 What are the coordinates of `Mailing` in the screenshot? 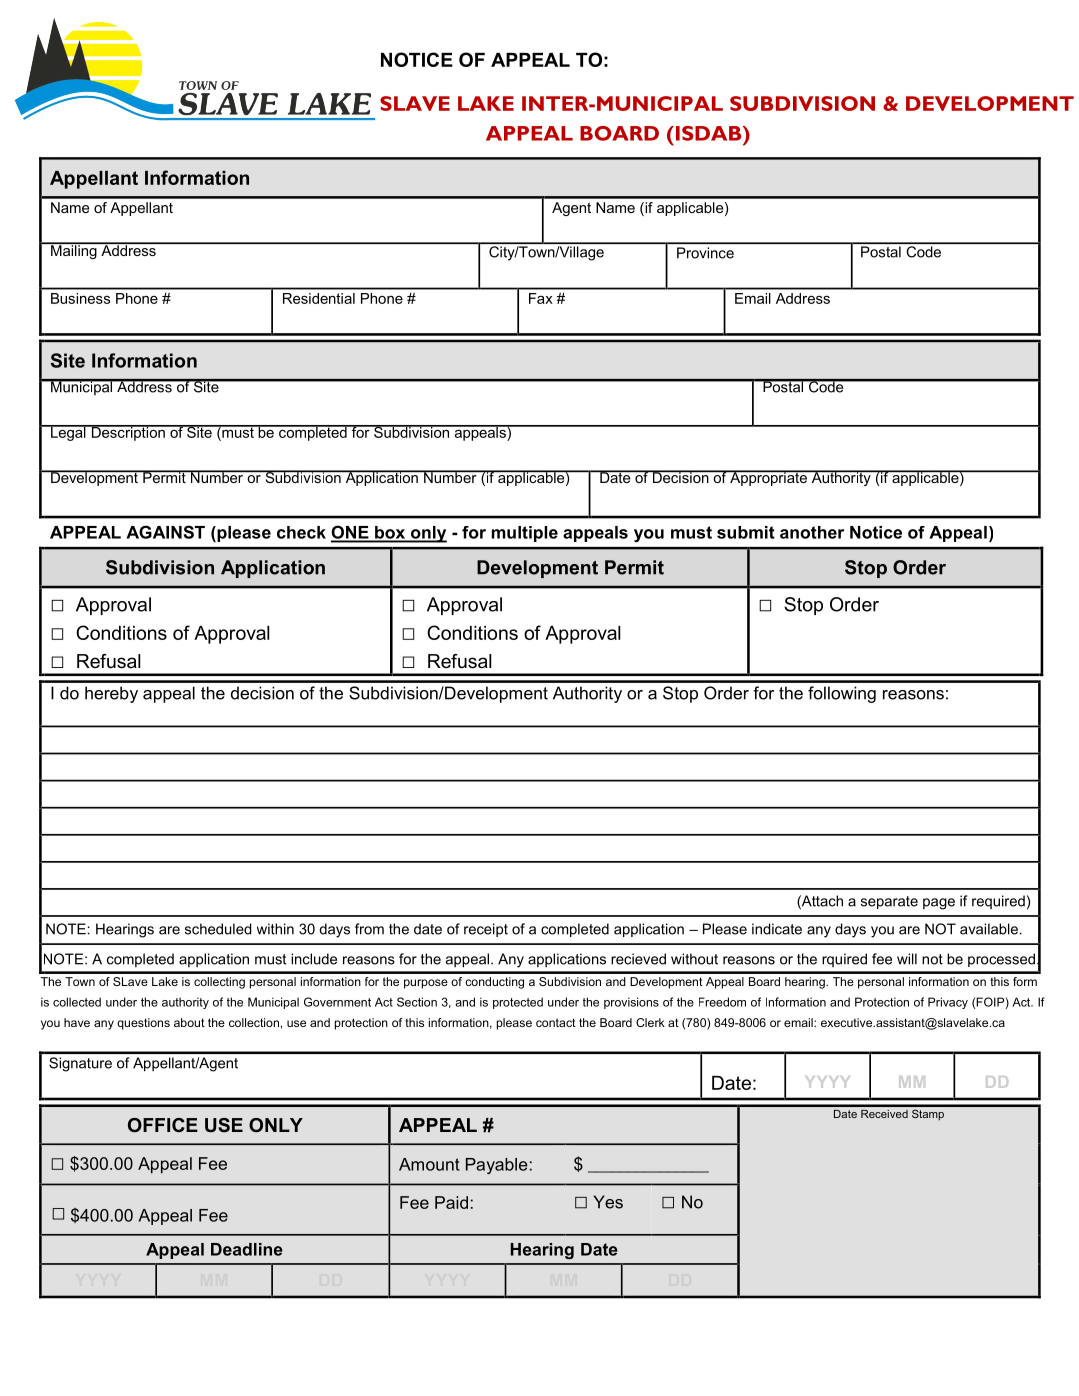 It's located at (74, 251).
